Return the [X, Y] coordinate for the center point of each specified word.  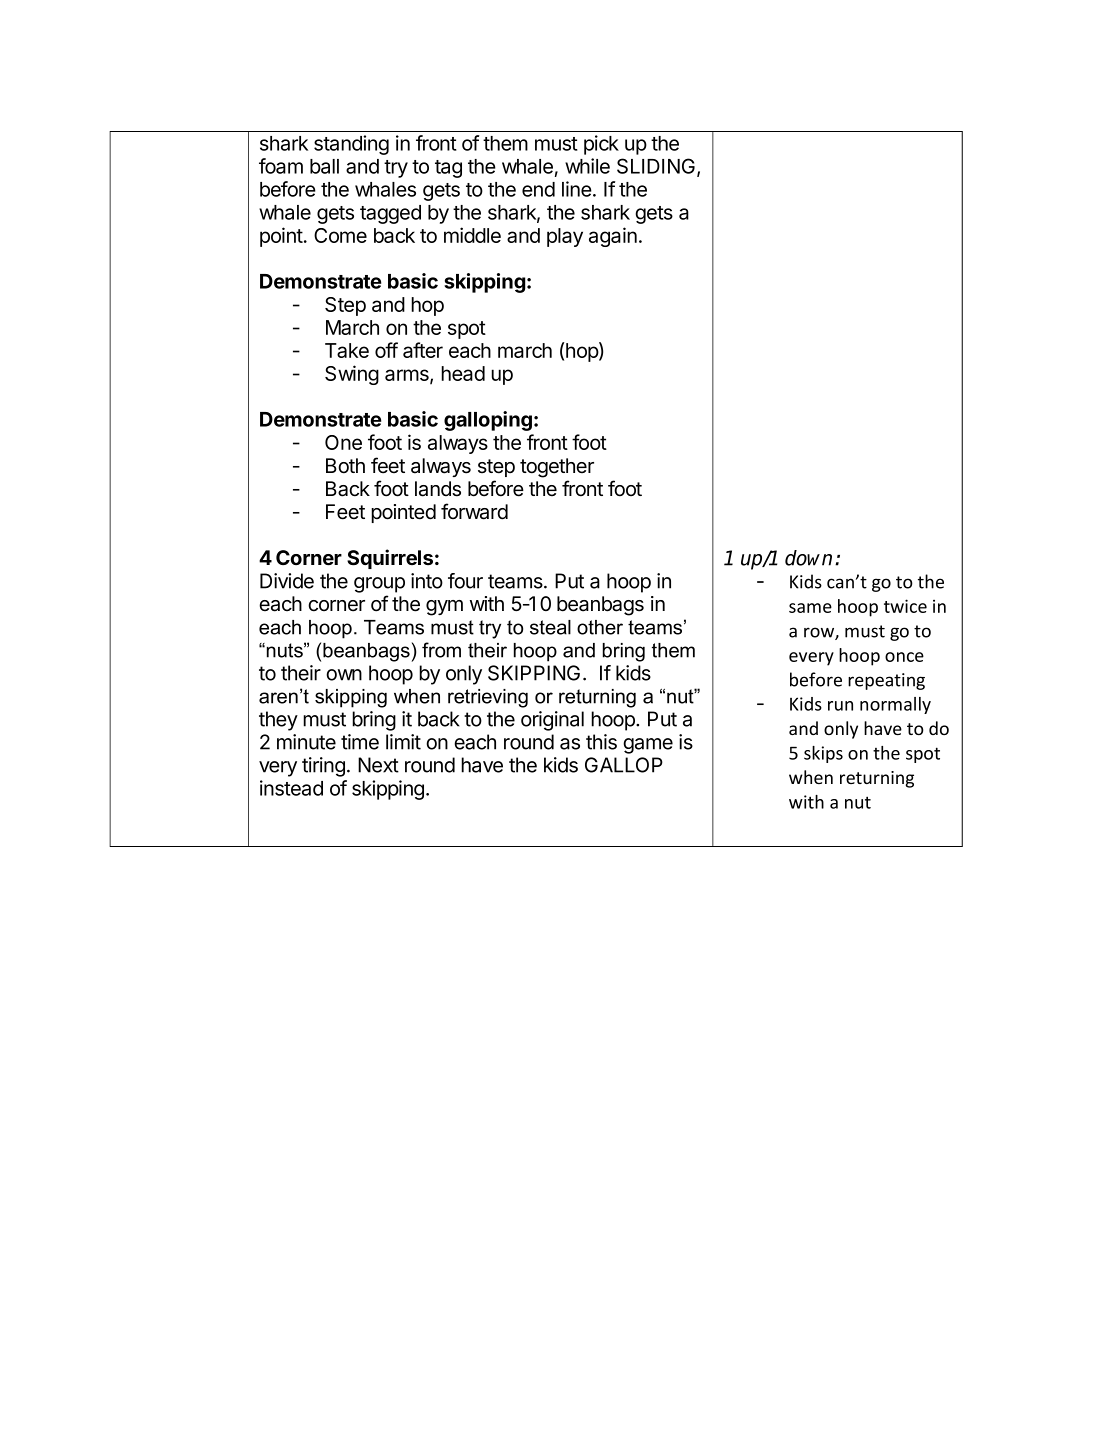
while [587, 166]
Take [347, 350]
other [600, 627]
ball [324, 166]
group [379, 585]
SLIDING [656, 166]
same [810, 608]
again [613, 237]
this [601, 742]
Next [378, 765]
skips [823, 754]
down [808, 558]
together [557, 468]
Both [345, 466]
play [565, 237]
